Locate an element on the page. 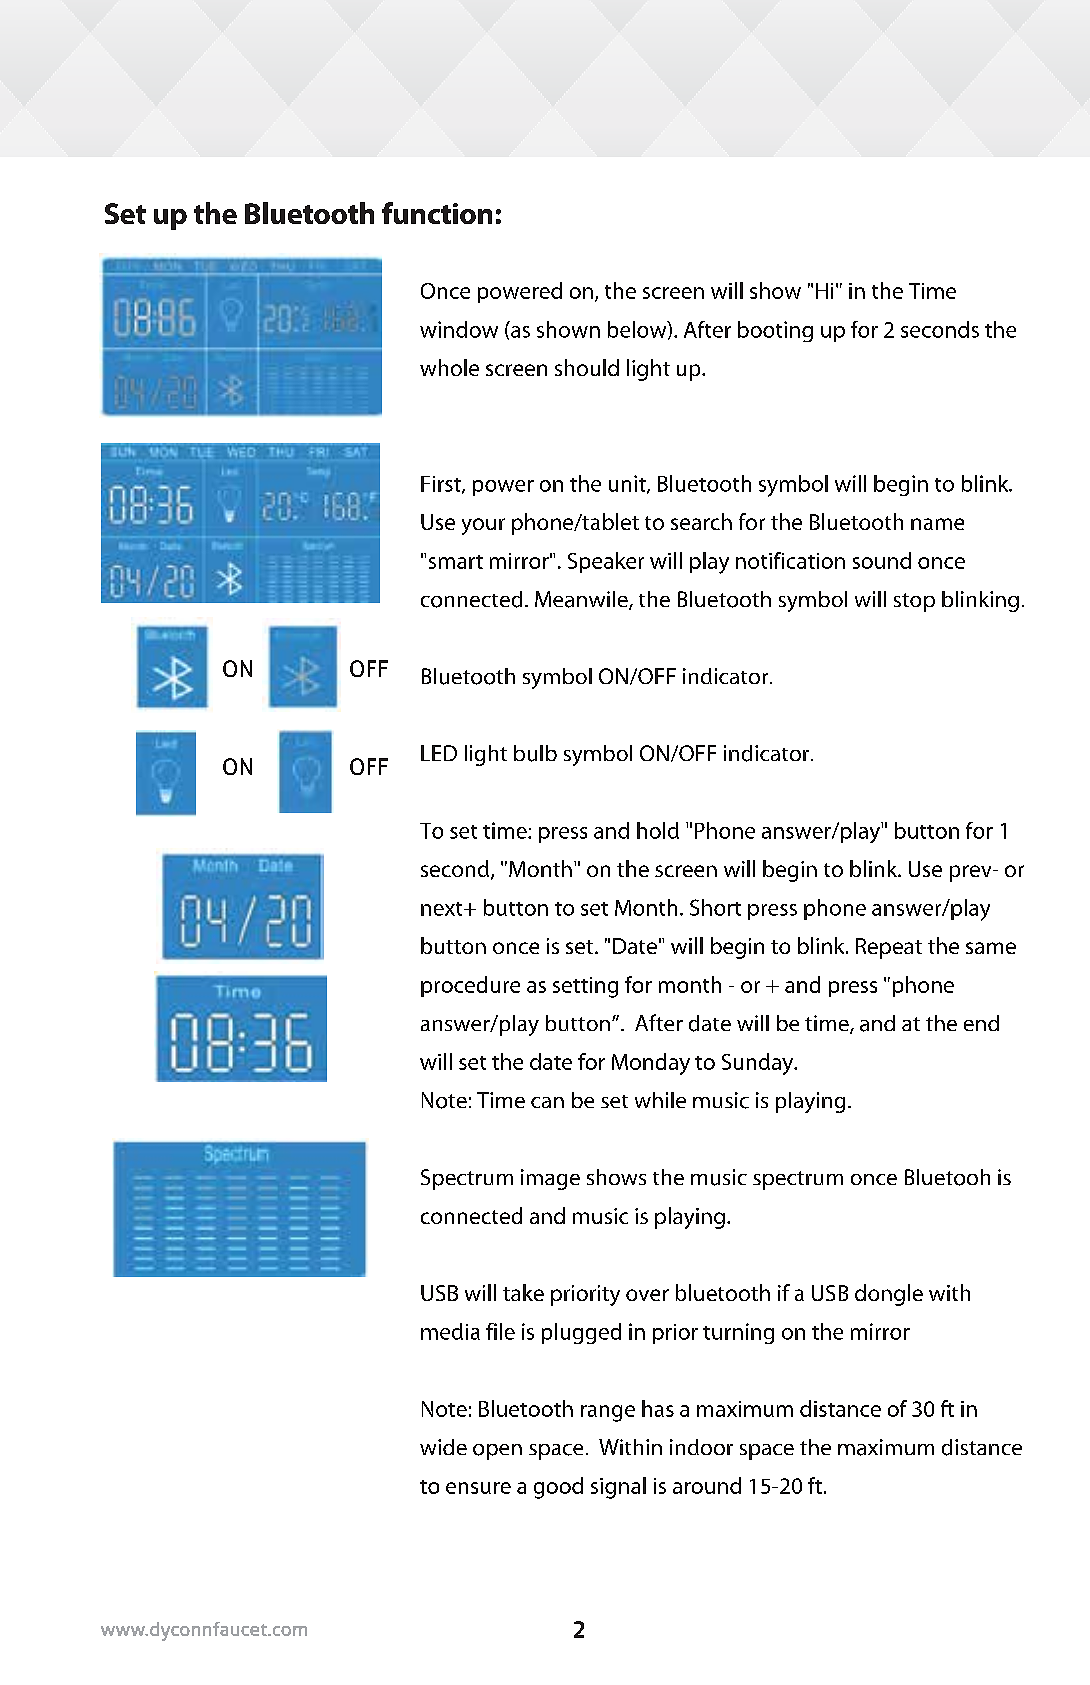 The image size is (1090, 1685). Short is located at coordinates (715, 907).
